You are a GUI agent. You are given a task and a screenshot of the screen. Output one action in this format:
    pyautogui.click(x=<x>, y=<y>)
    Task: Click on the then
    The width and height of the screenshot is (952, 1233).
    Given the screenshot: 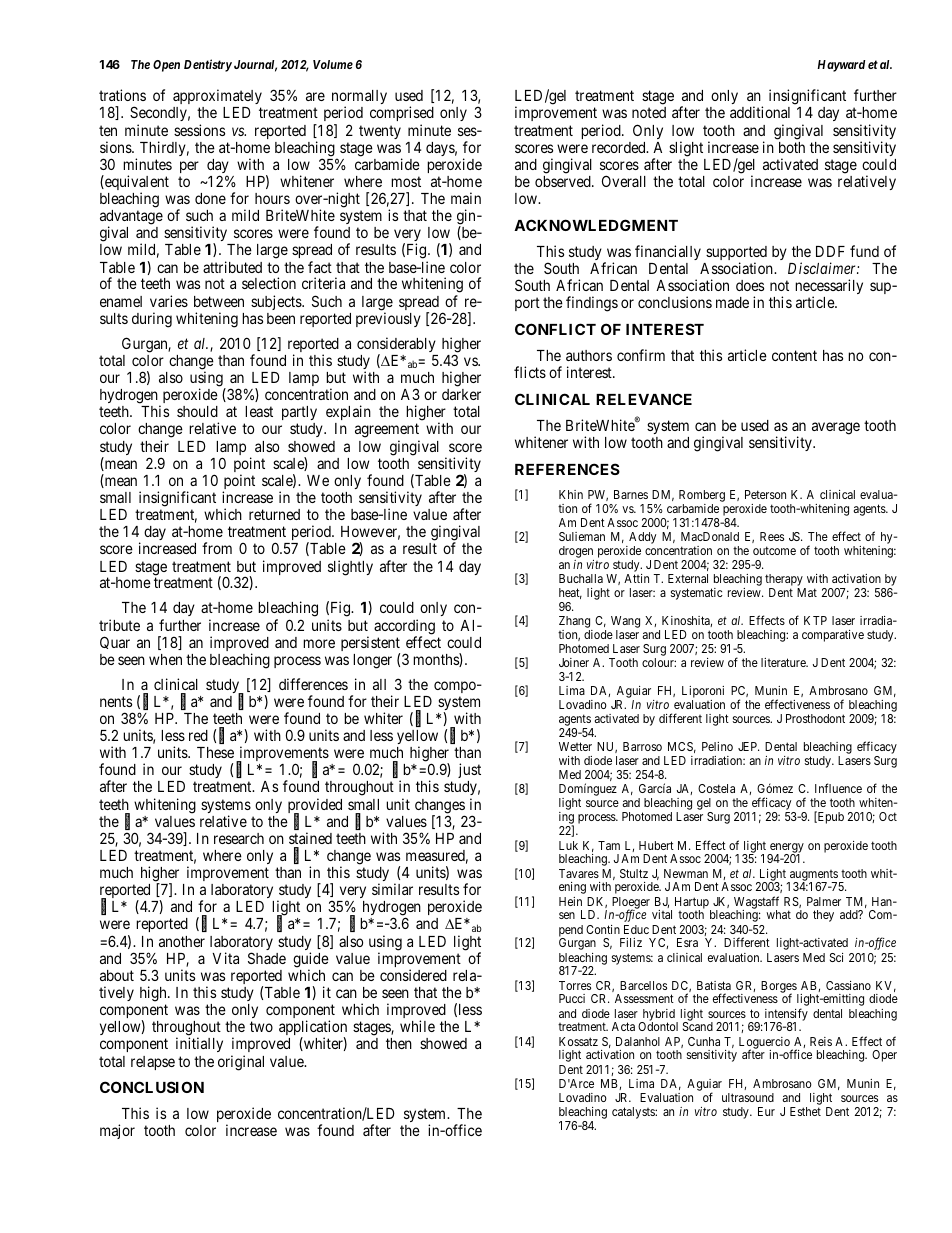 What is the action you would take?
    pyautogui.click(x=399, y=1043)
